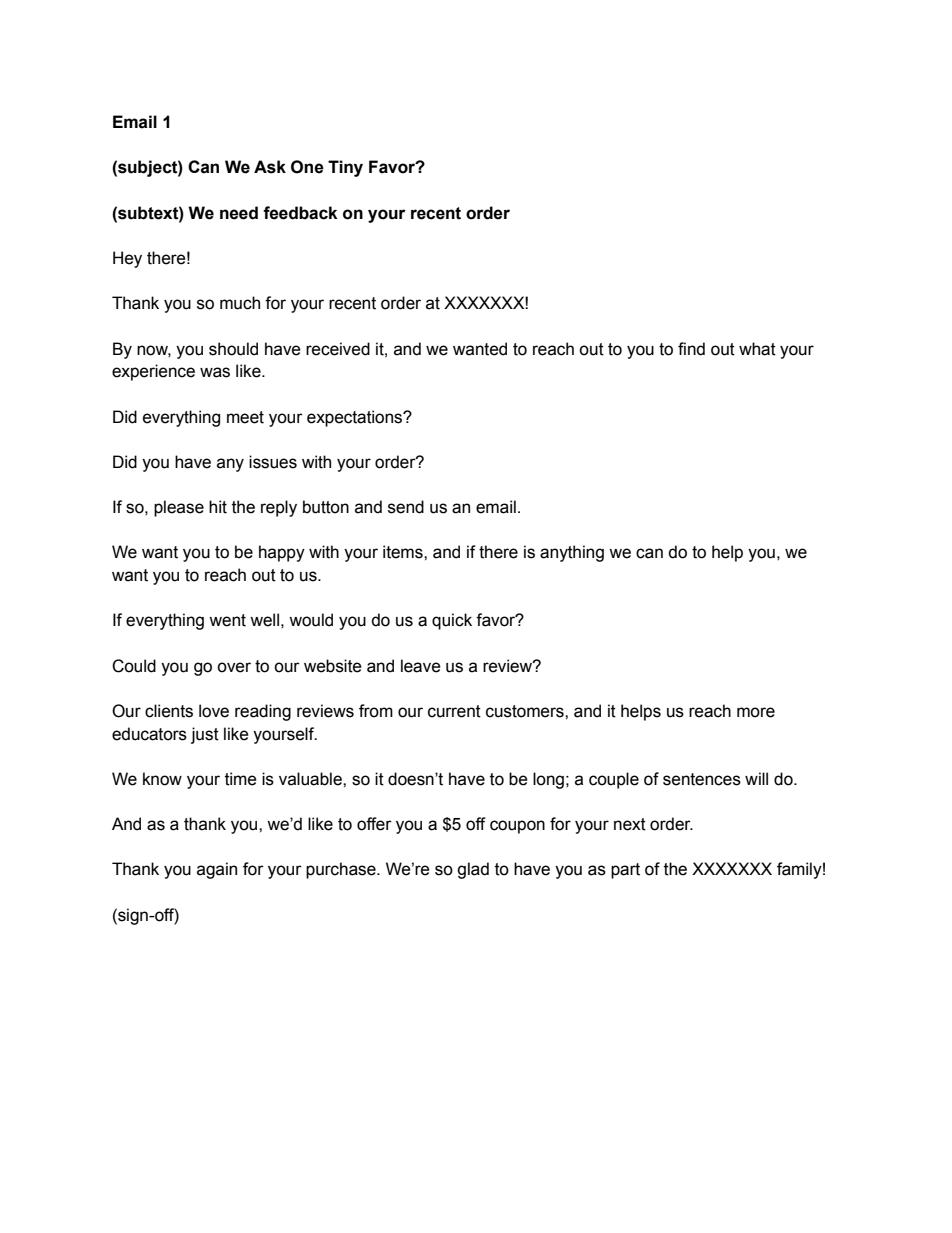 This image has height=1233, width=952. What do you see at coordinates (233, 349) in the image?
I see `should` at bounding box center [233, 349].
